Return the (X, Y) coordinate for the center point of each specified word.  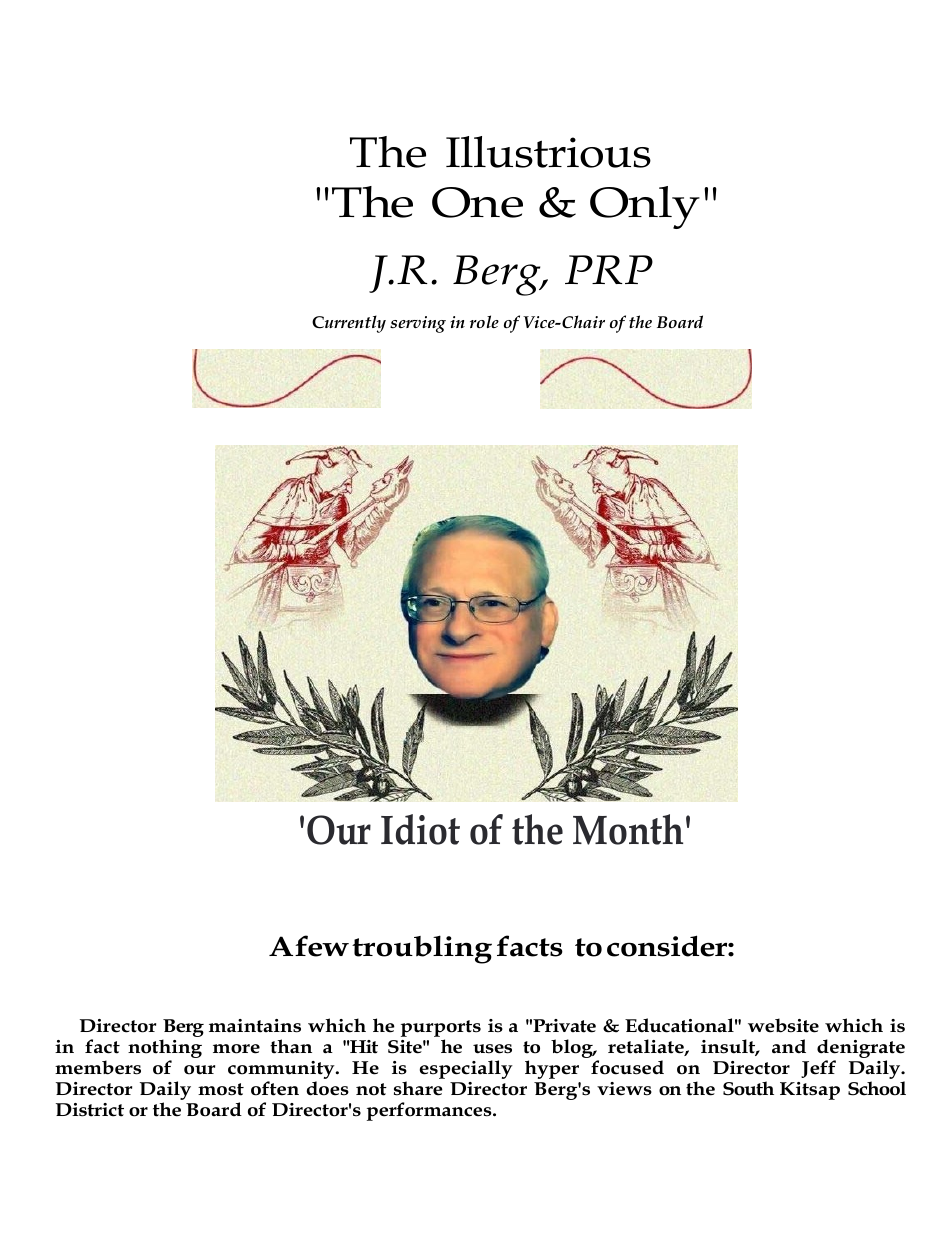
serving (418, 324)
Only (645, 207)
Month (628, 829)
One (477, 202)
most (221, 1089)
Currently (349, 324)
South (748, 1088)
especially (466, 1069)
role (484, 321)
